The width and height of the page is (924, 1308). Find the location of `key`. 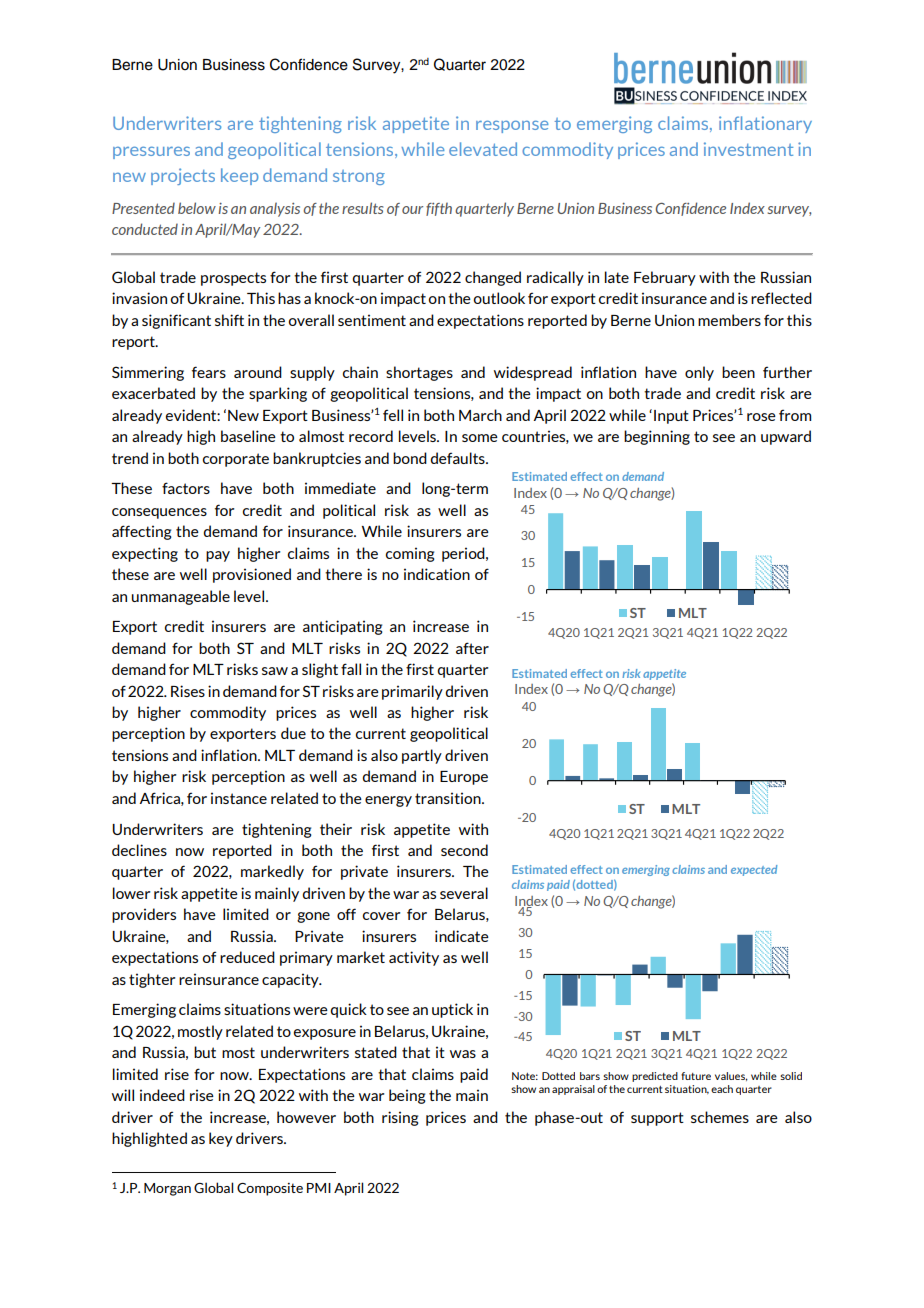

key is located at coordinates (221, 1139).
